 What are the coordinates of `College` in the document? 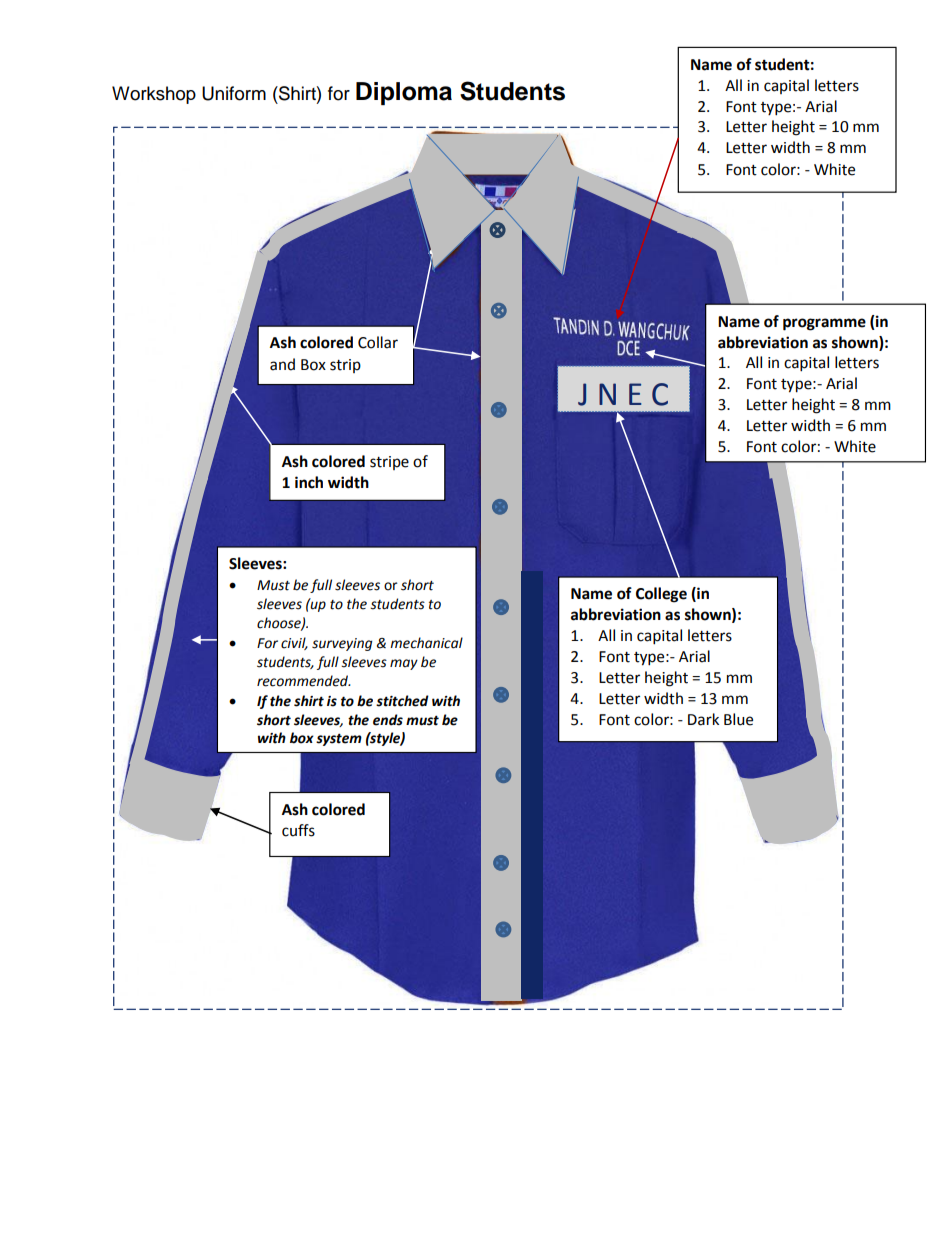 It's located at (661, 595).
